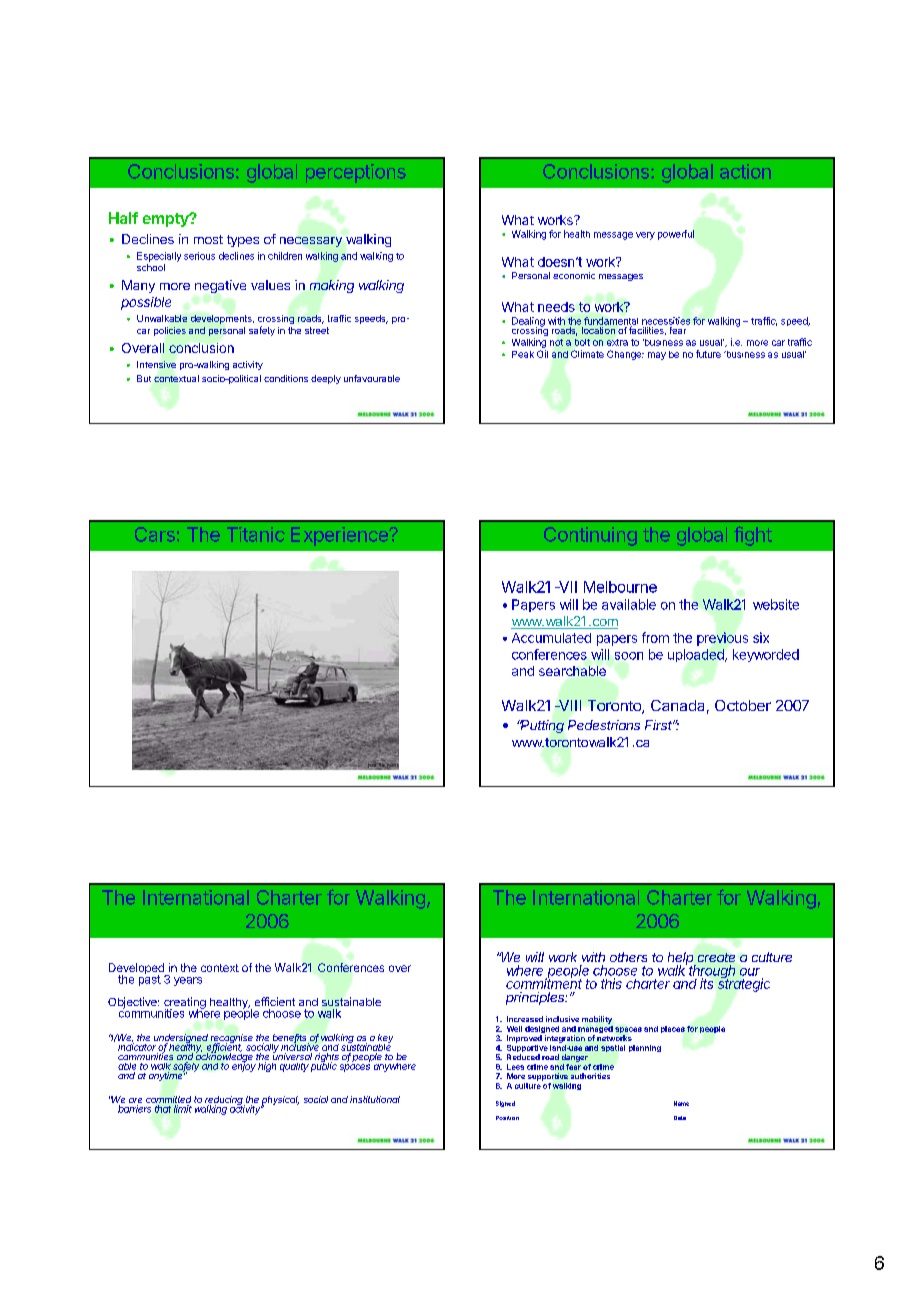 This screenshot has width=924, height=1308. What do you see at coordinates (208, 239) in the screenshot?
I see `most` at bounding box center [208, 239].
